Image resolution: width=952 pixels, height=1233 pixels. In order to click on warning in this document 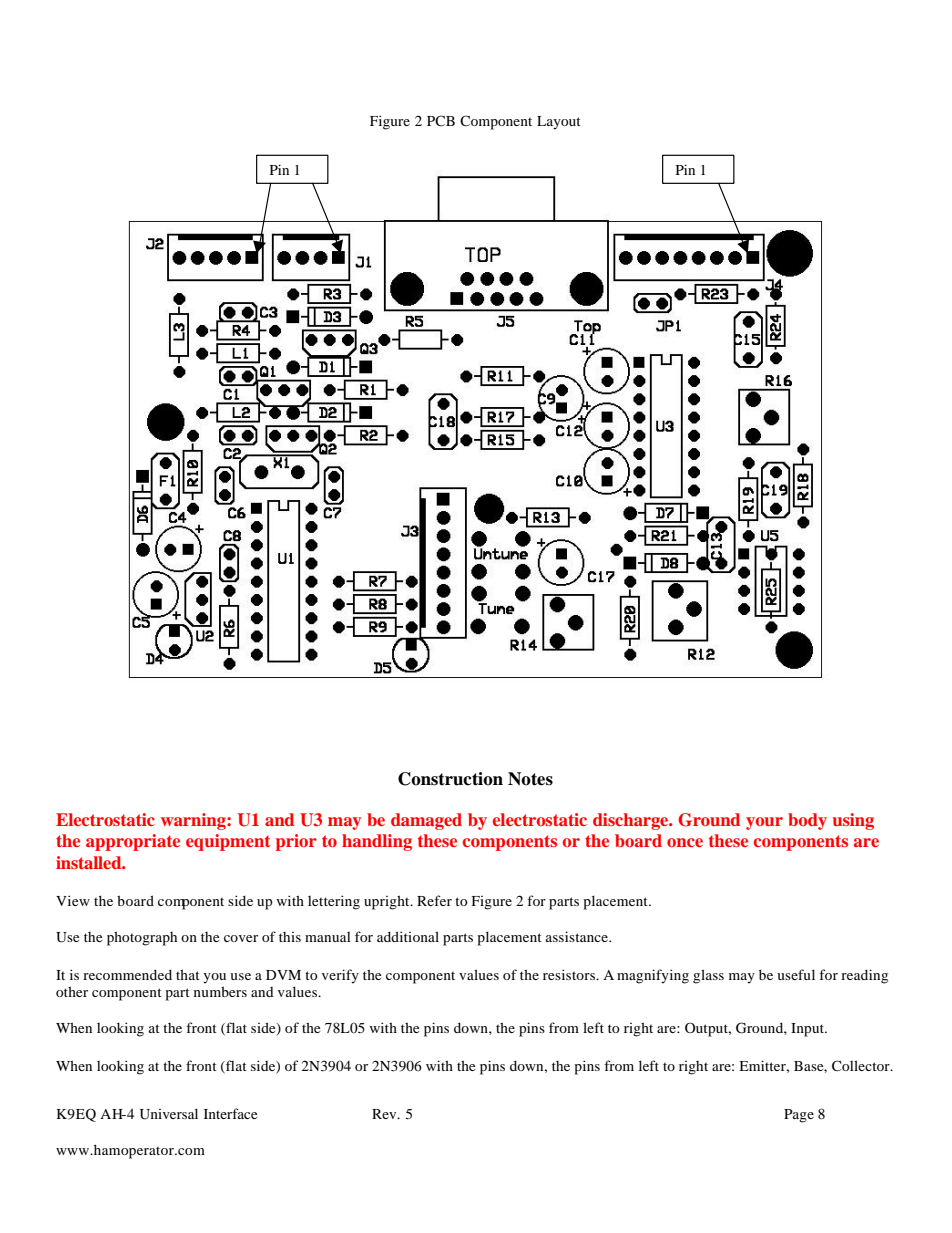, I will do `click(194, 821)`.
